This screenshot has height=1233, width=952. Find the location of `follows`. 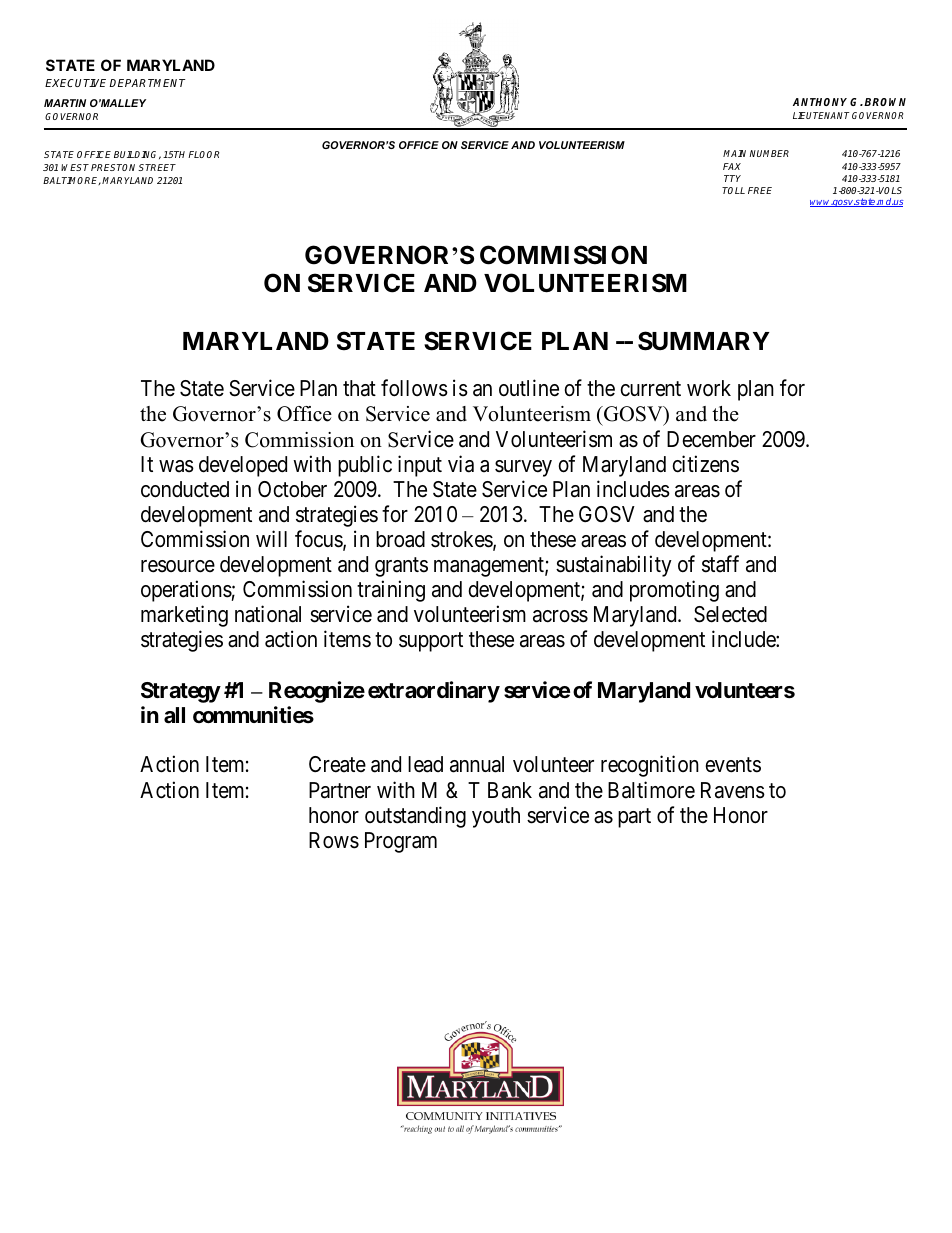

follows is located at coordinates (414, 388).
